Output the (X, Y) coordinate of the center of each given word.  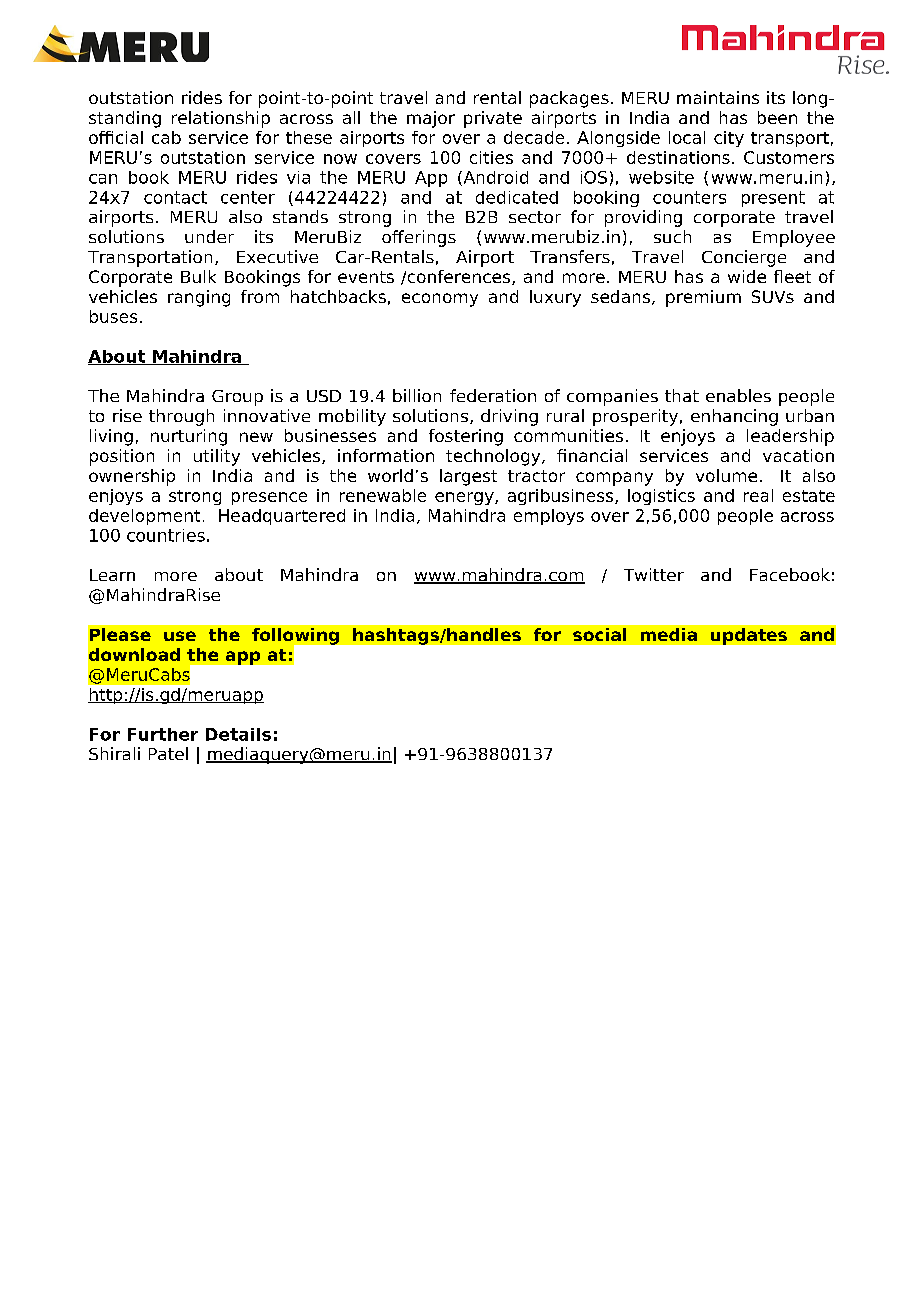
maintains (718, 97)
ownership (132, 477)
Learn (112, 575)
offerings (419, 238)
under (209, 236)
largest (468, 477)
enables (738, 395)
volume (726, 475)
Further (163, 734)
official (116, 137)
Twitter (654, 574)
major (431, 119)
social (599, 634)
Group (237, 398)
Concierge (744, 258)
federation (493, 395)
